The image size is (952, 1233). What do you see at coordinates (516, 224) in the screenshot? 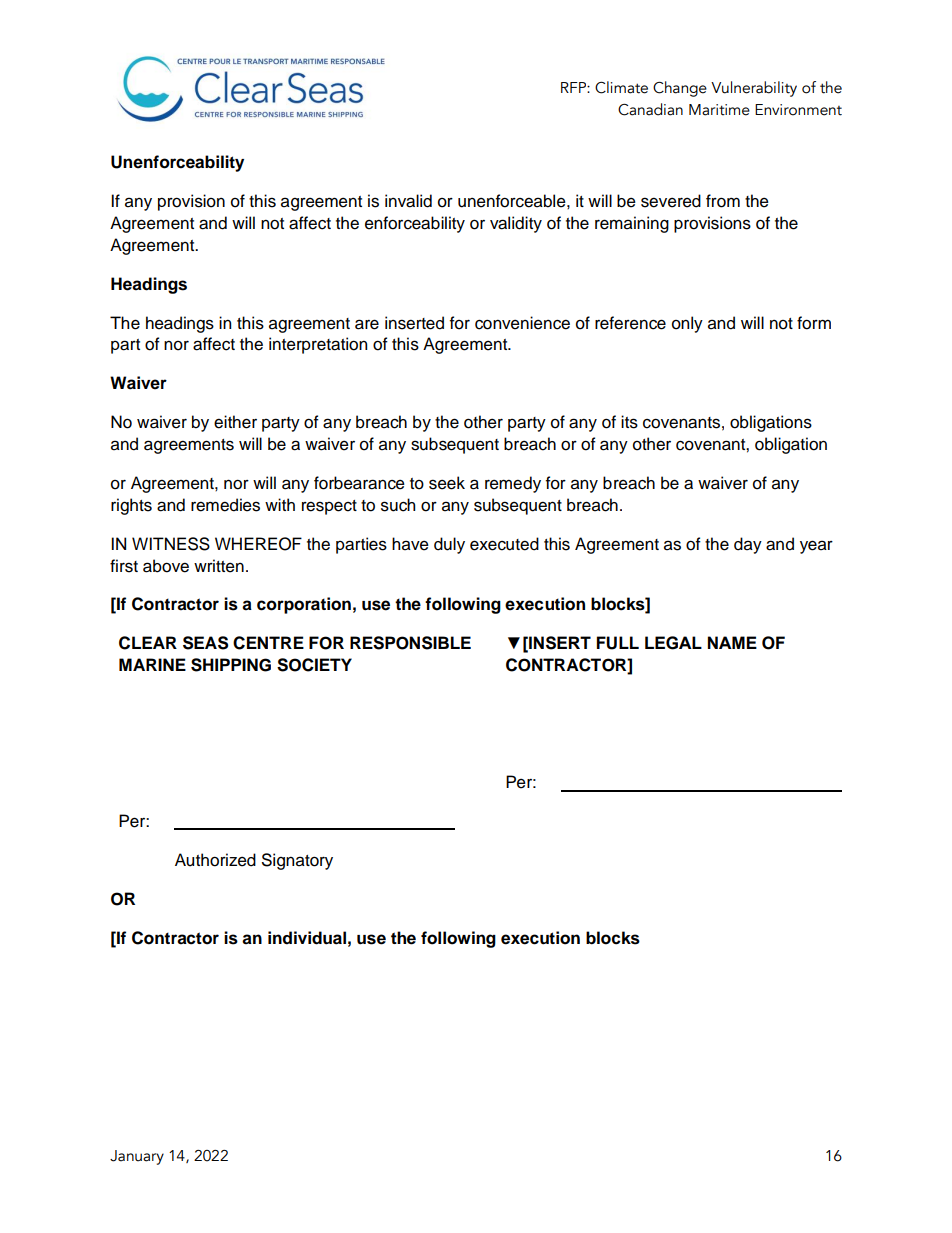
I see `validity` at bounding box center [516, 224].
